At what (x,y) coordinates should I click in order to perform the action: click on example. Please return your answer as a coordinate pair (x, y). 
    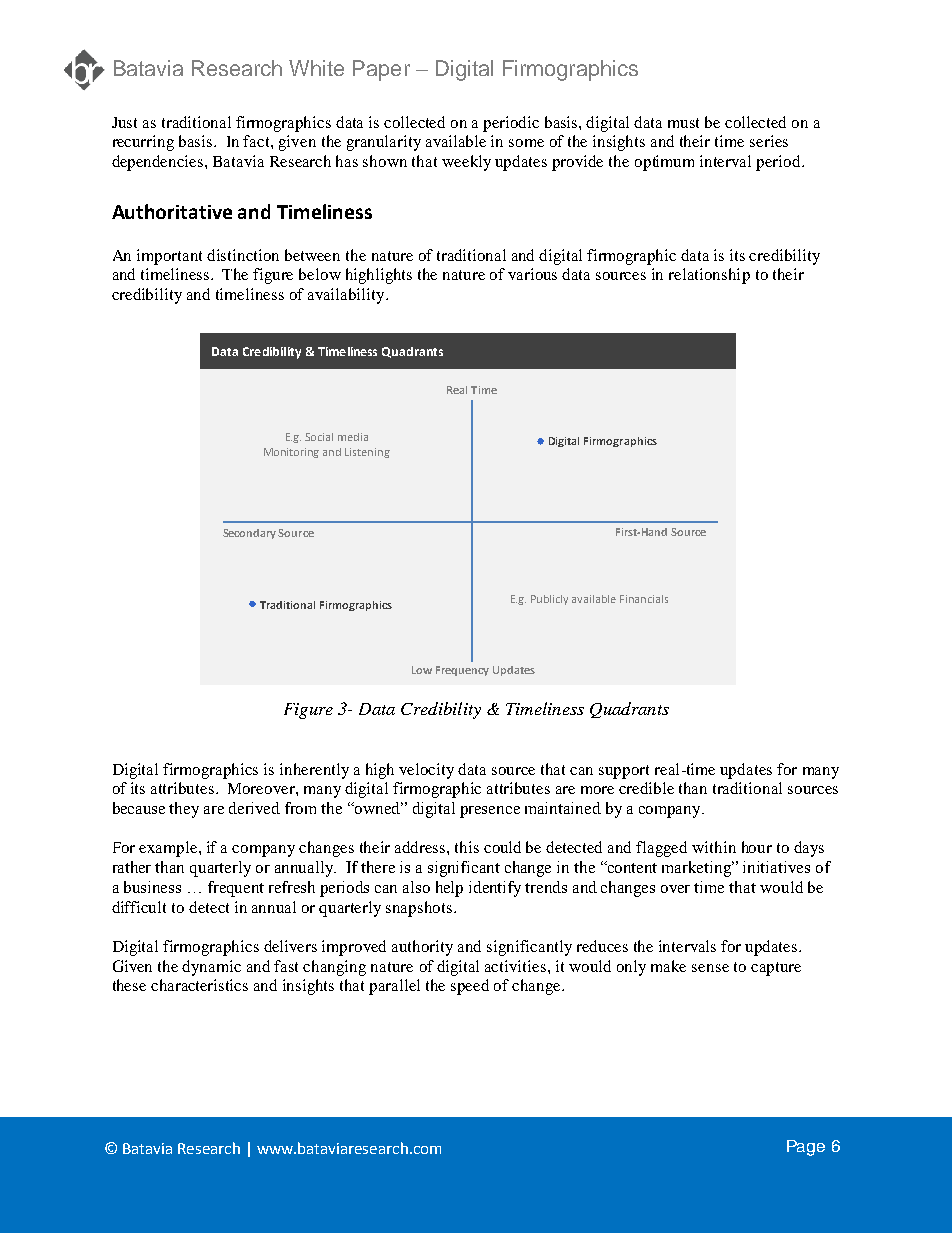
    Looking at the image, I should click on (169, 849).
